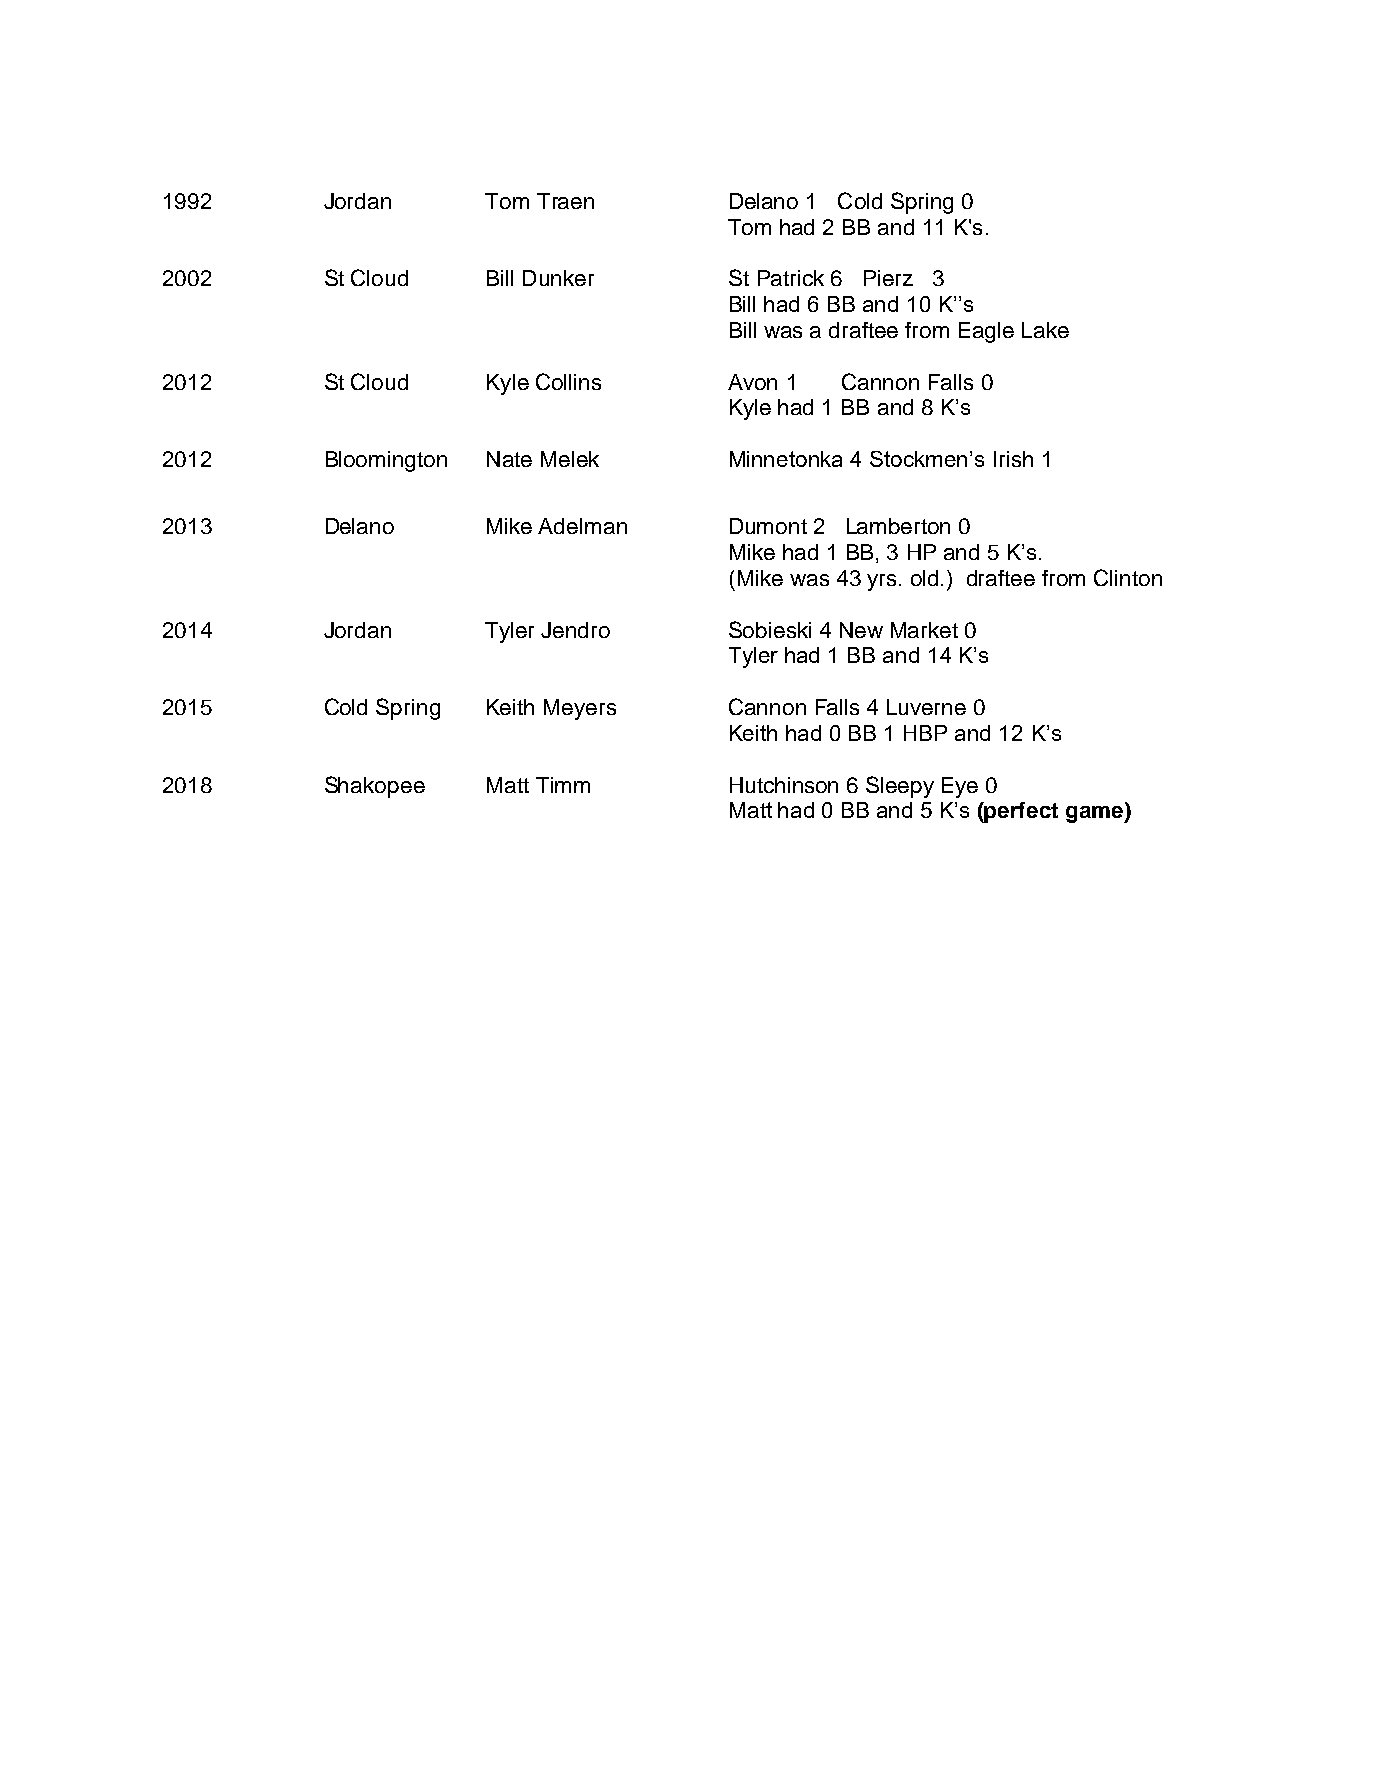 The image size is (1375, 1779). Describe the element at coordinates (568, 381) in the page. I see `Collins` at that location.
